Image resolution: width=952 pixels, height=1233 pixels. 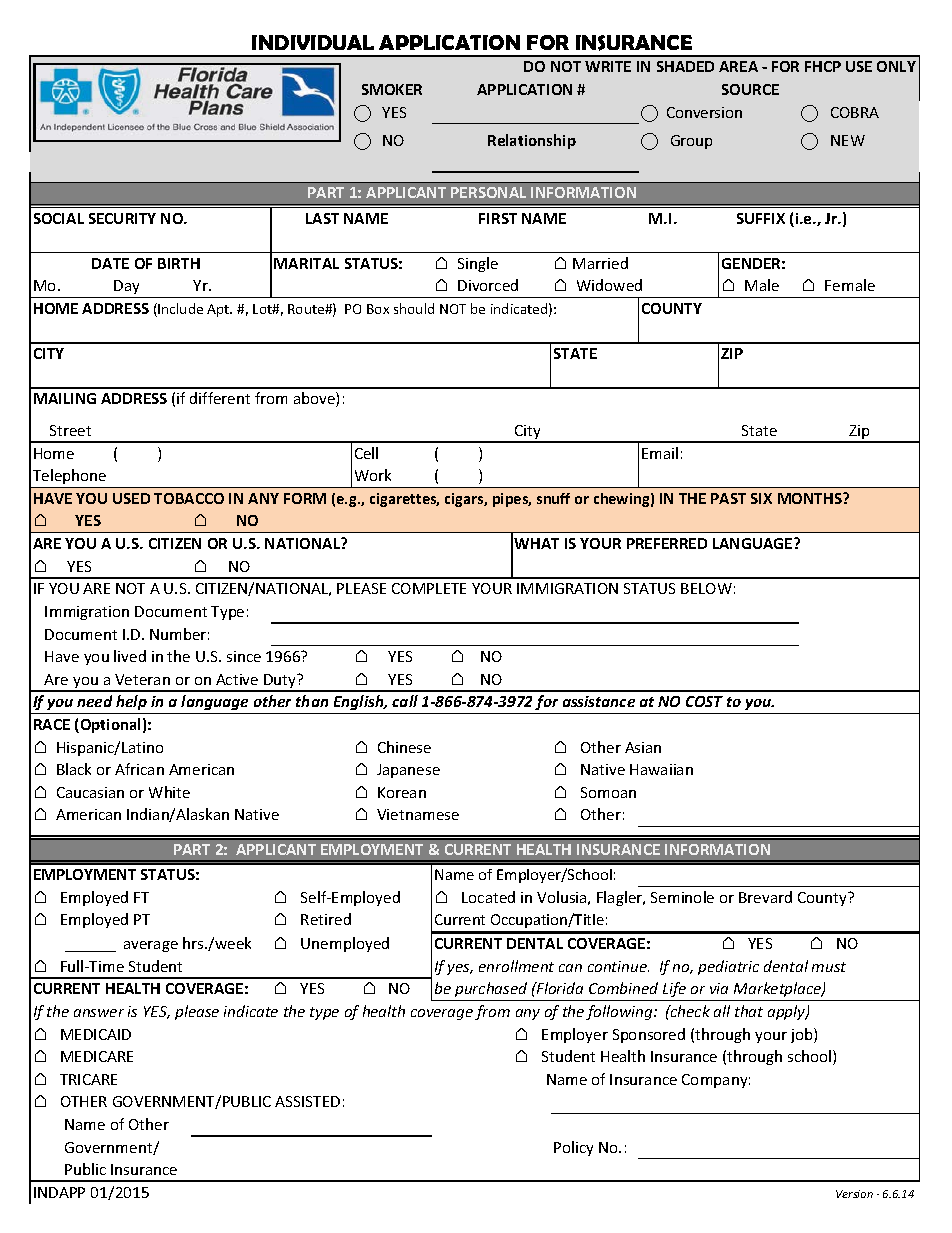 What do you see at coordinates (750, 89) in the image?
I see `SOURCE` at bounding box center [750, 89].
